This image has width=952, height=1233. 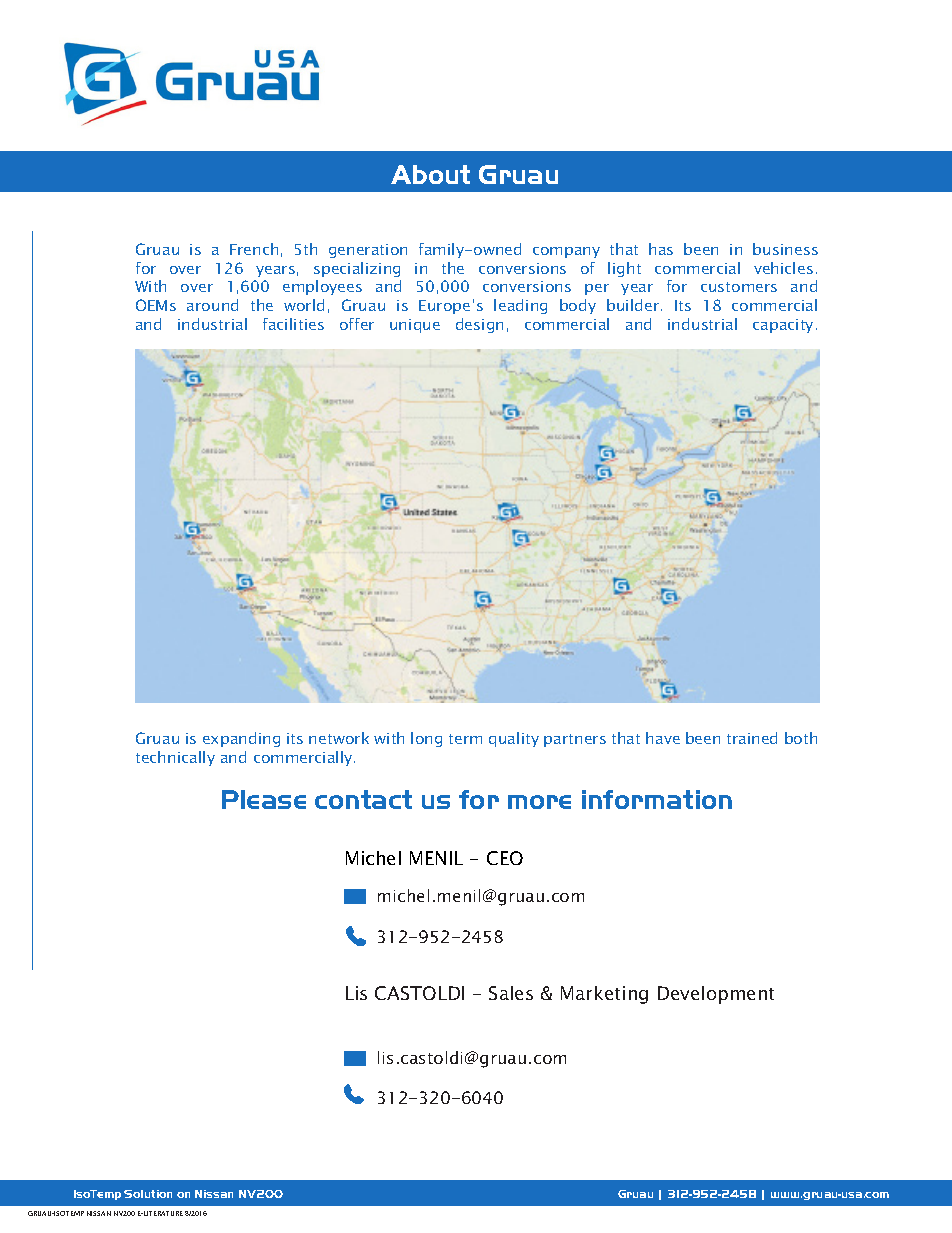 What do you see at coordinates (293, 324) in the image?
I see `facilities` at bounding box center [293, 324].
